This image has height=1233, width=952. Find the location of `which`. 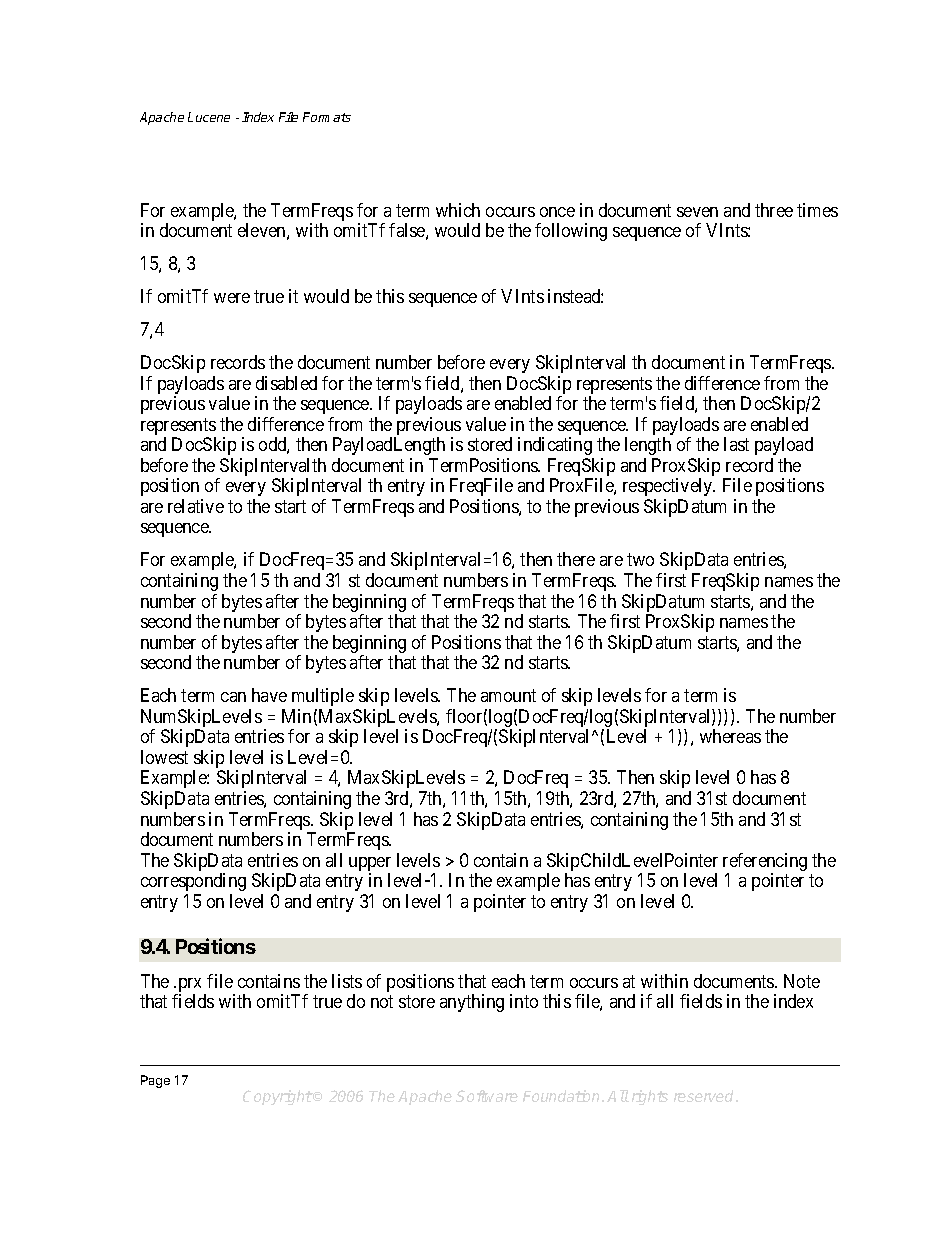

which is located at coordinates (458, 210).
